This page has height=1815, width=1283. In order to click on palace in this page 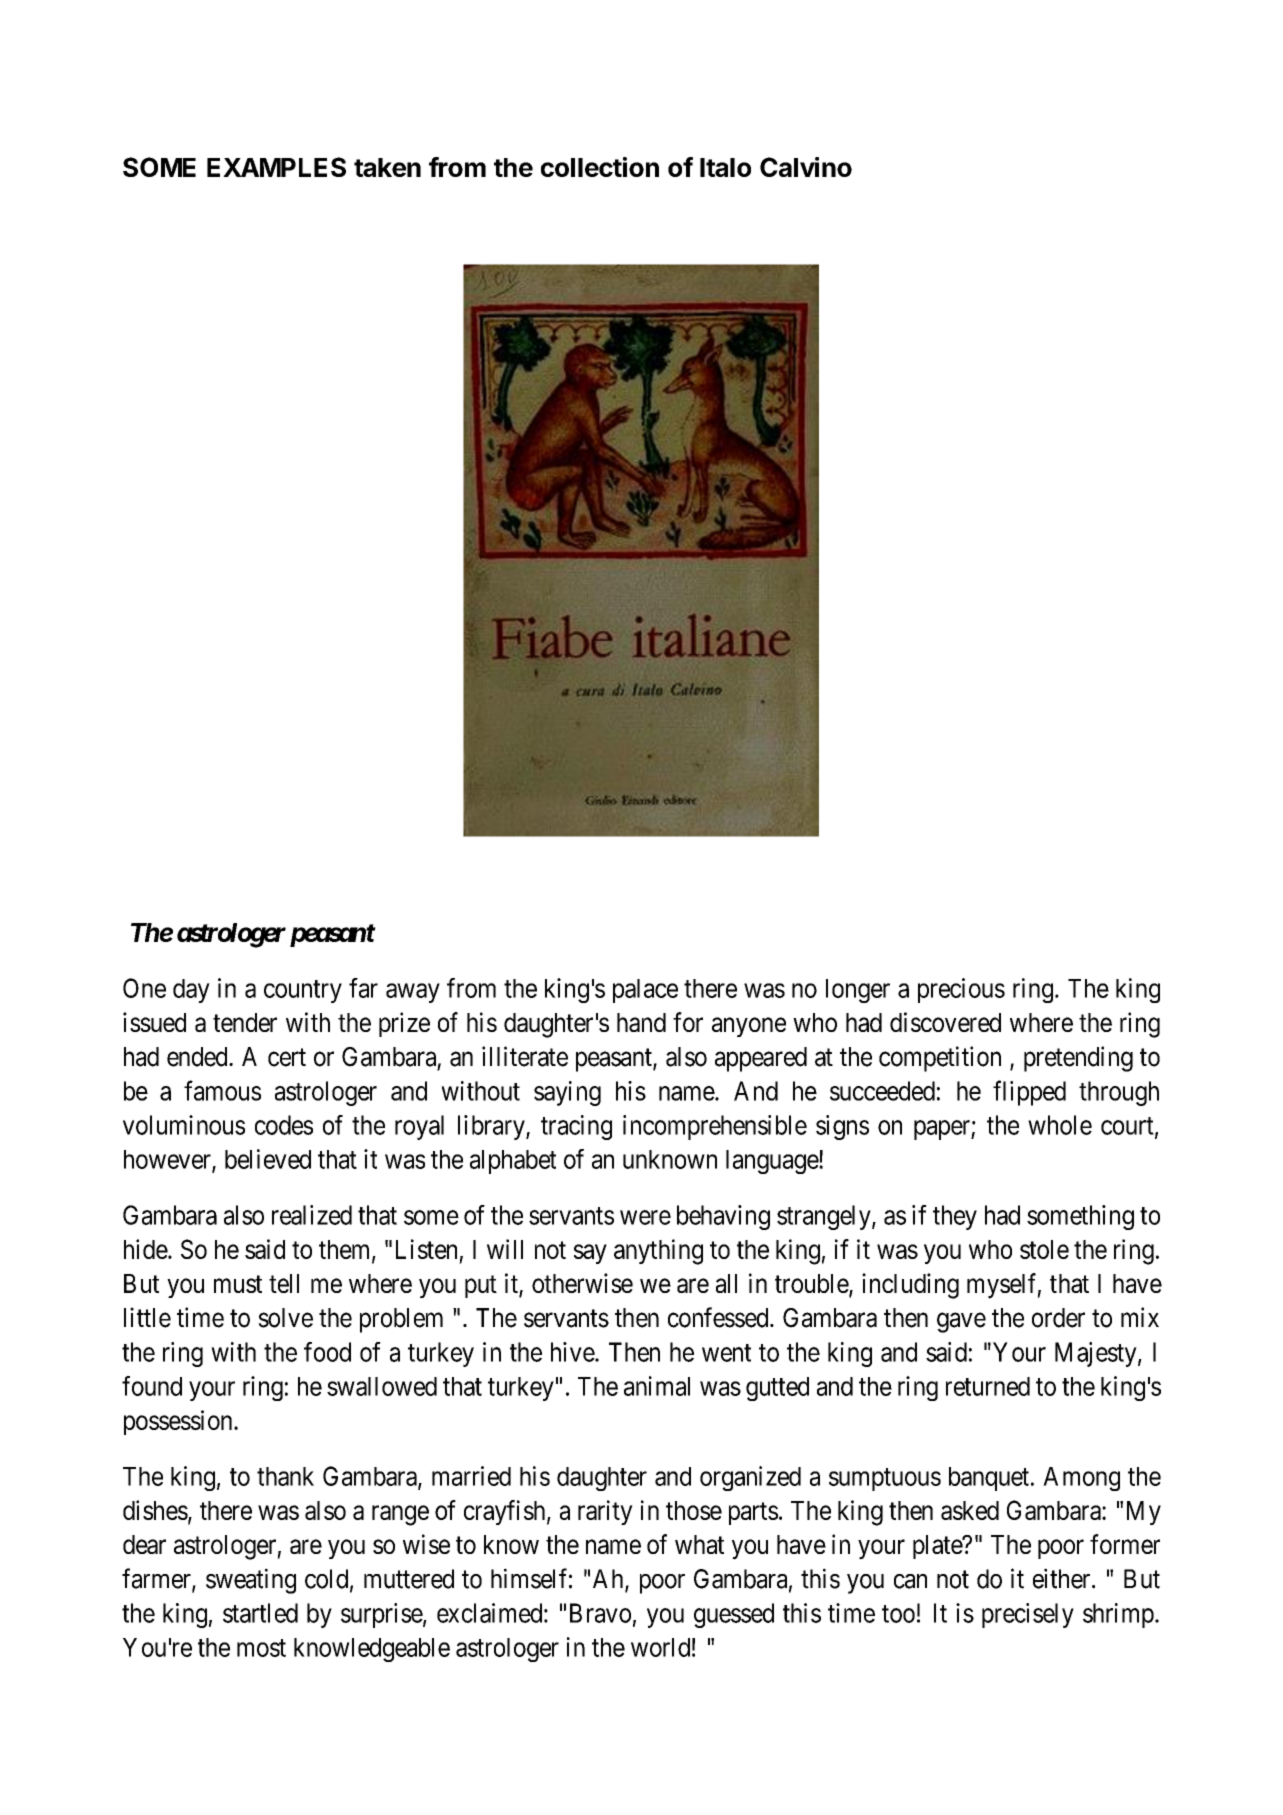, I will do `click(645, 991)`.
